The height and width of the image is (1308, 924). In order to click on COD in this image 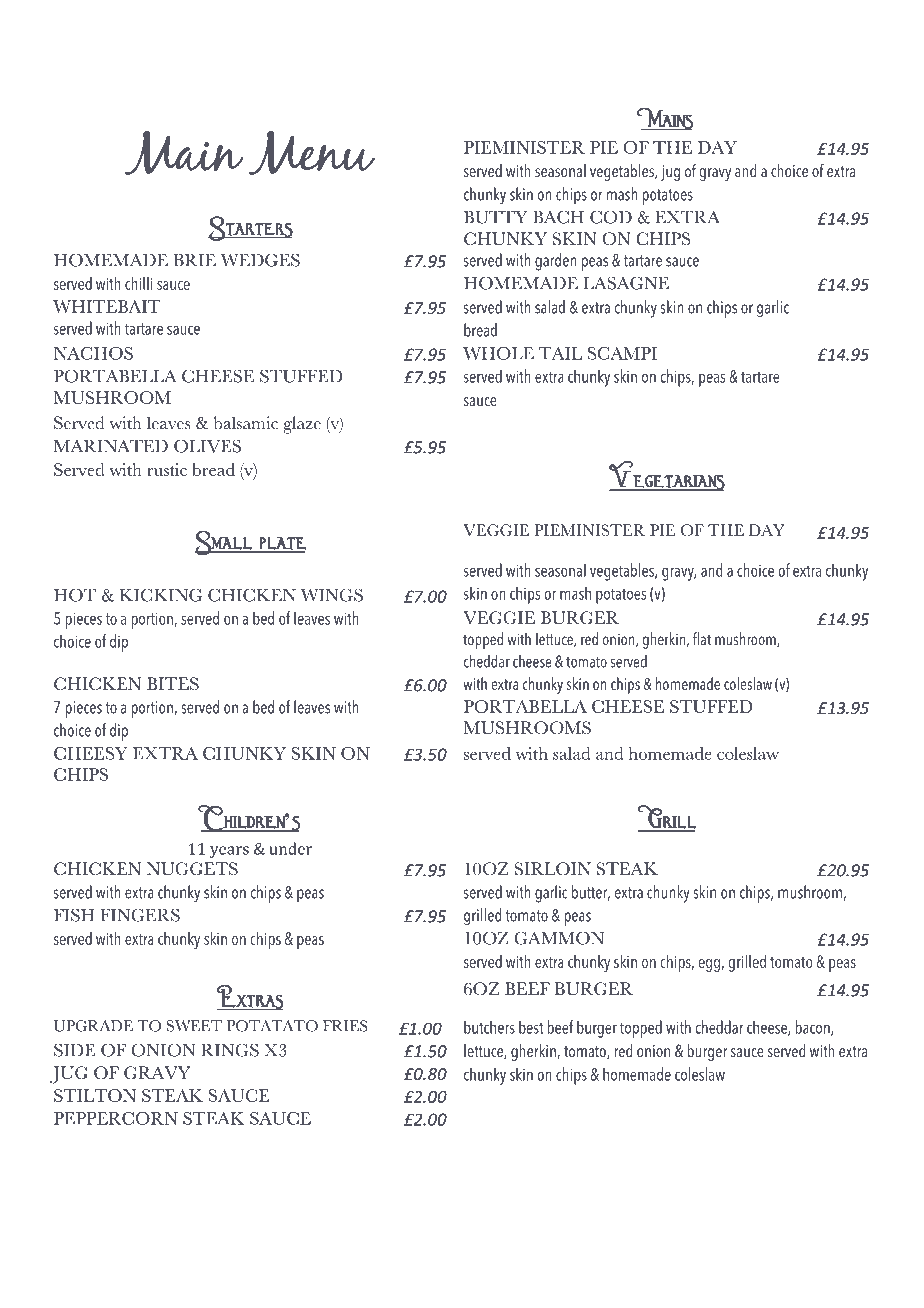, I will do `click(611, 217)`.
